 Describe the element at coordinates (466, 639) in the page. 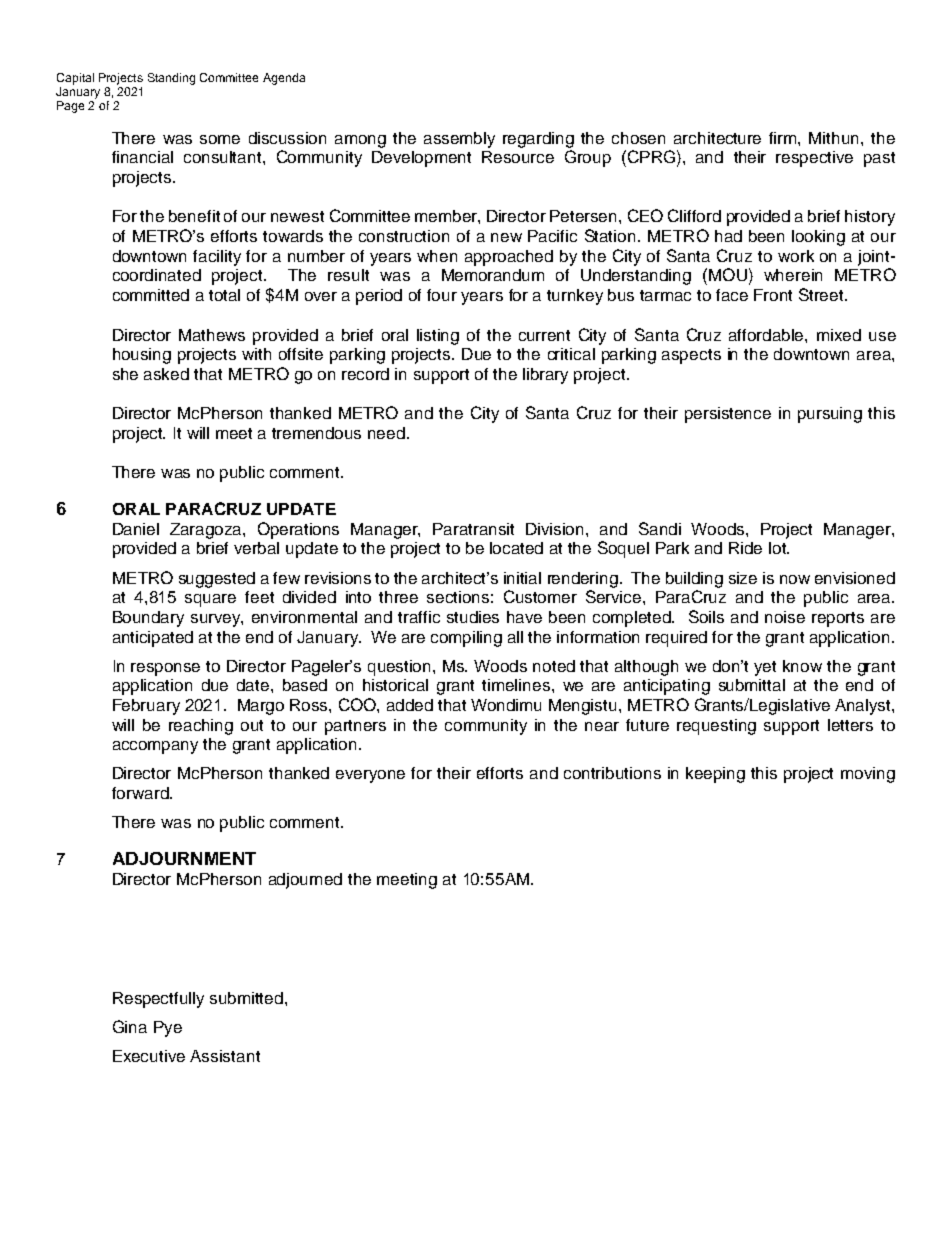

I see `compiling` at that location.
